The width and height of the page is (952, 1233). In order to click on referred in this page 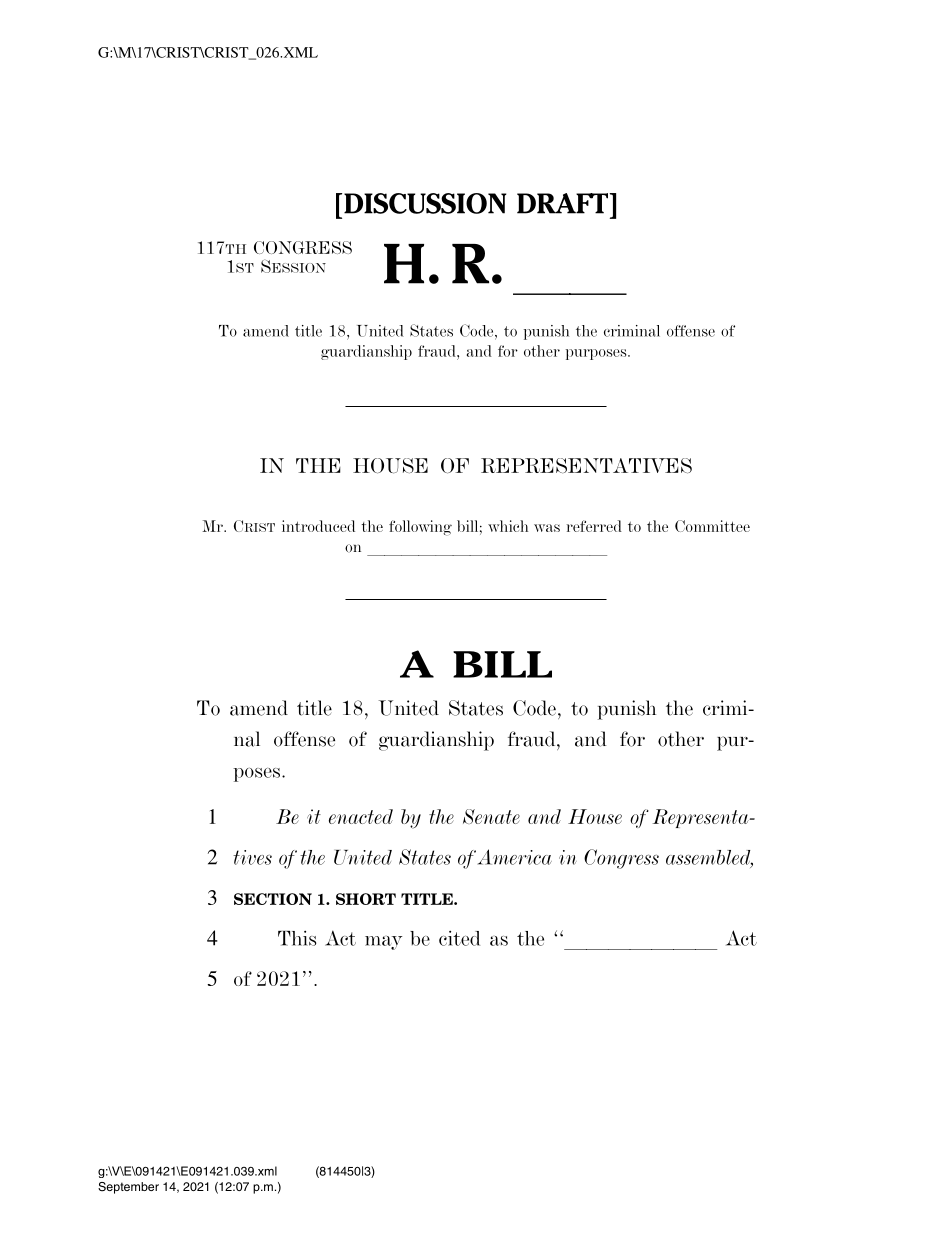, I will do `click(594, 526)`.
